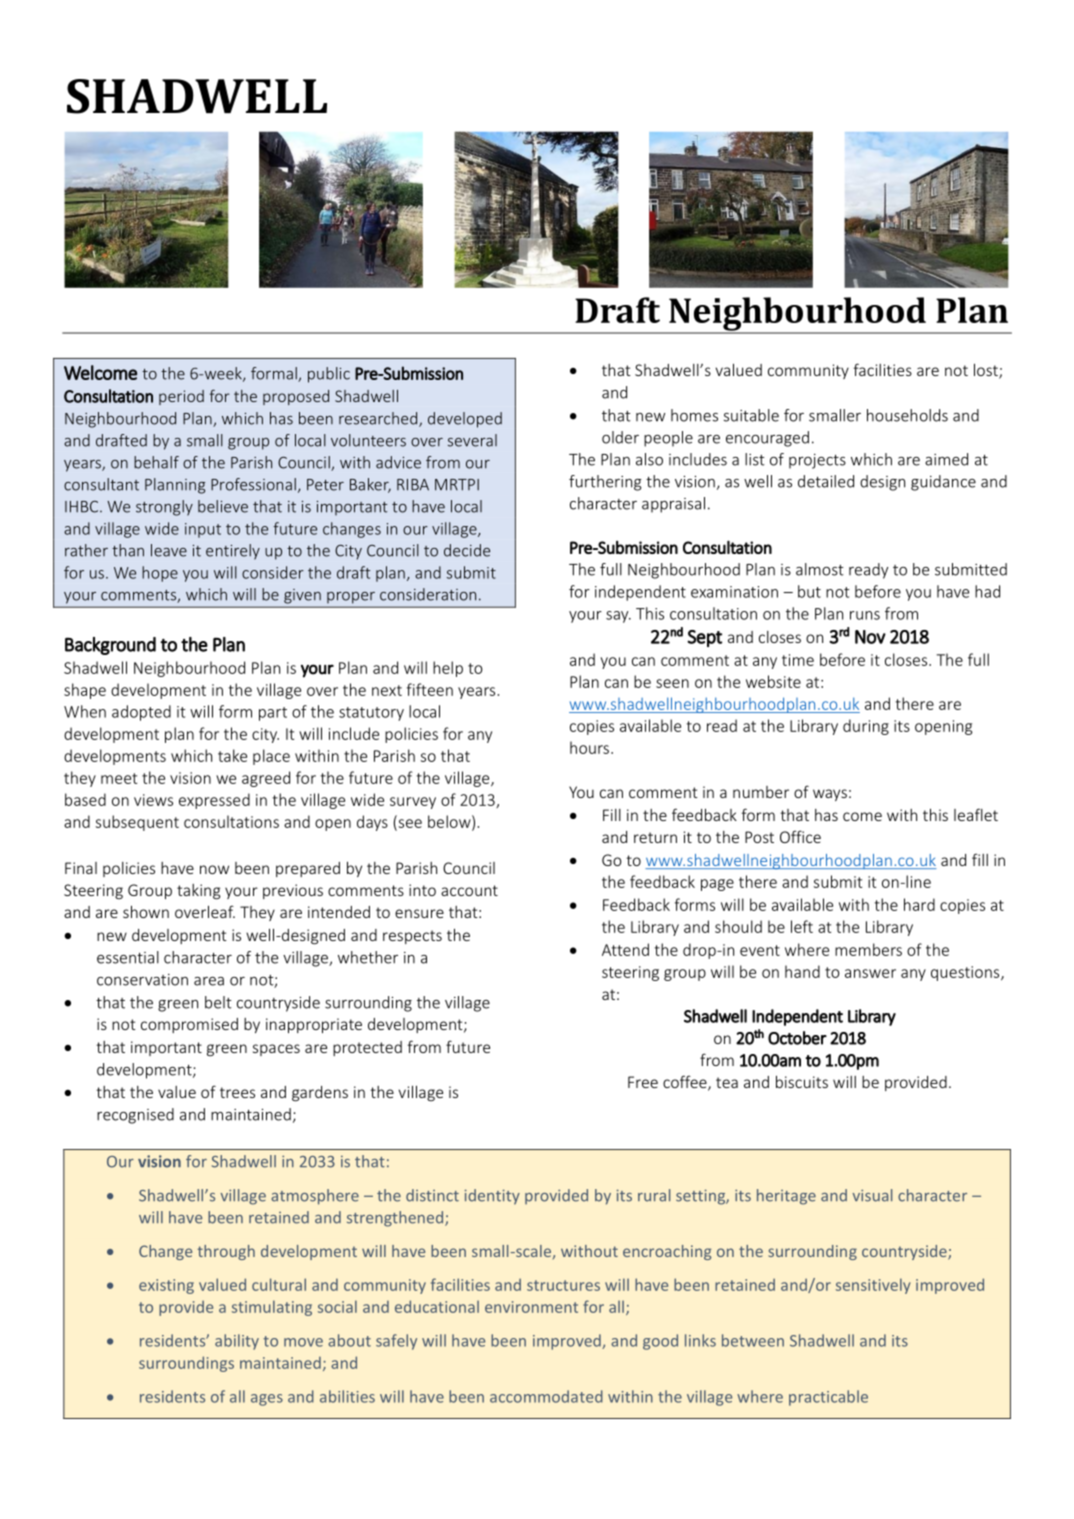 The width and height of the image is (1074, 1519). I want to click on hard, so click(919, 904).
